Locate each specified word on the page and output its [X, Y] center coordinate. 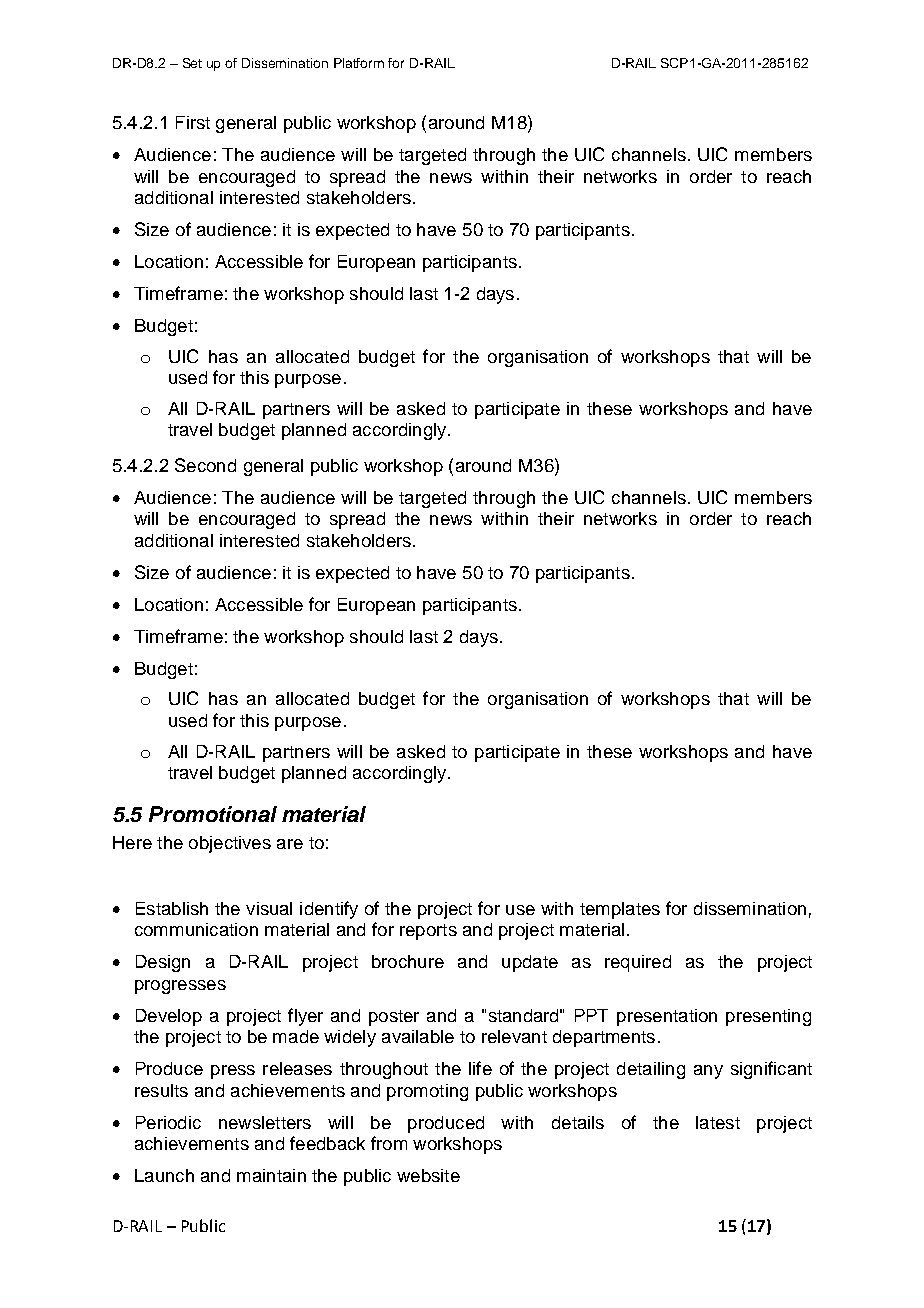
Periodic [168, 1122]
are [290, 844]
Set [192, 63]
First [193, 122]
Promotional [213, 814]
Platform [359, 63]
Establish [172, 908]
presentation [667, 1017]
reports [428, 932]
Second [205, 465]
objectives [230, 844]
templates [620, 910]
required [638, 963]
